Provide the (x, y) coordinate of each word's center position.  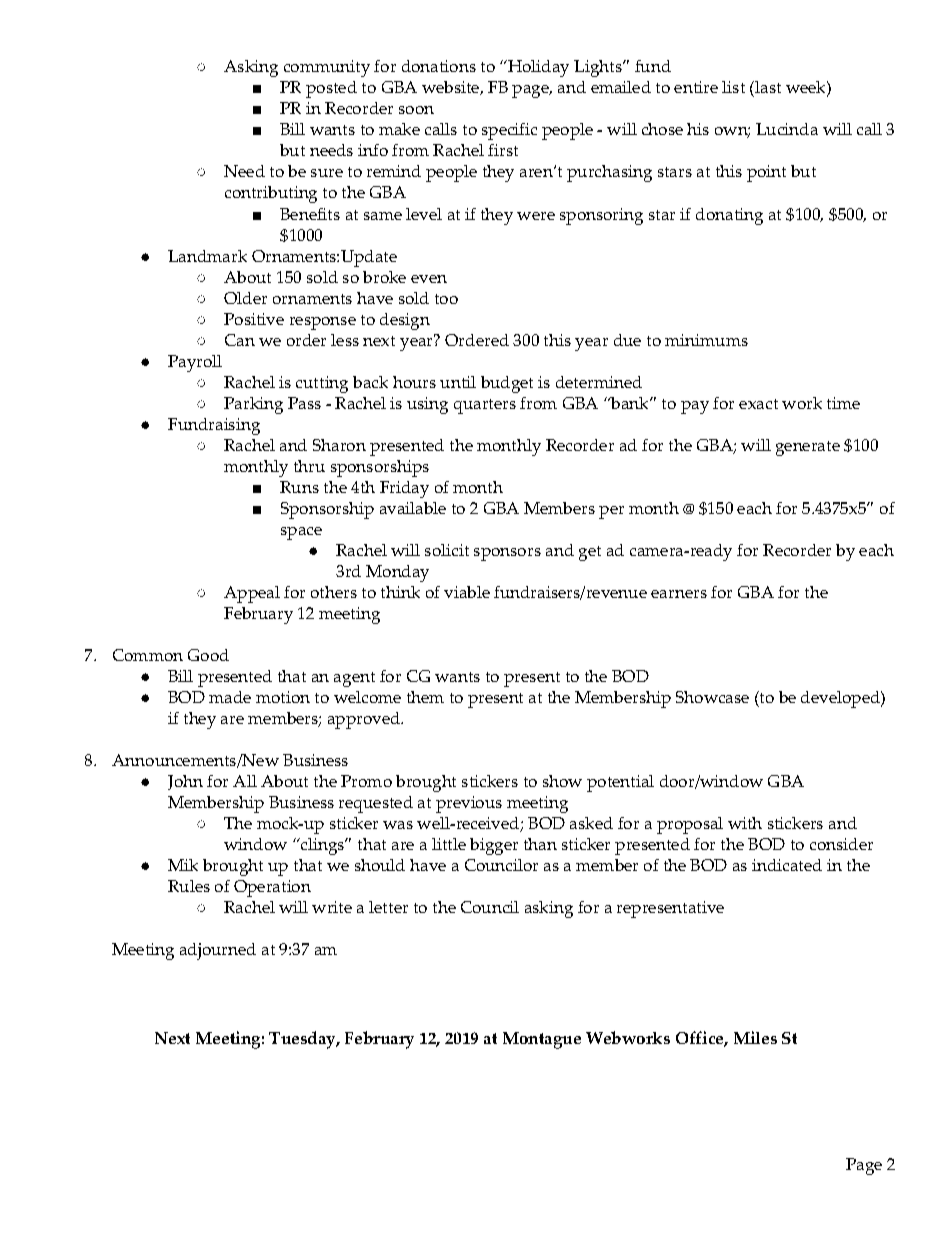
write (332, 907)
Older (245, 298)
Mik (183, 865)
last (767, 87)
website (451, 88)
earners (679, 594)
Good (208, 655)
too (446, 299)
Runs (299, 487)
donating (729, 216)
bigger (494, 846)
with (745, 823)
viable (467, 592)
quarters (485, 406)
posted (331, 89)
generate (808, 448)
